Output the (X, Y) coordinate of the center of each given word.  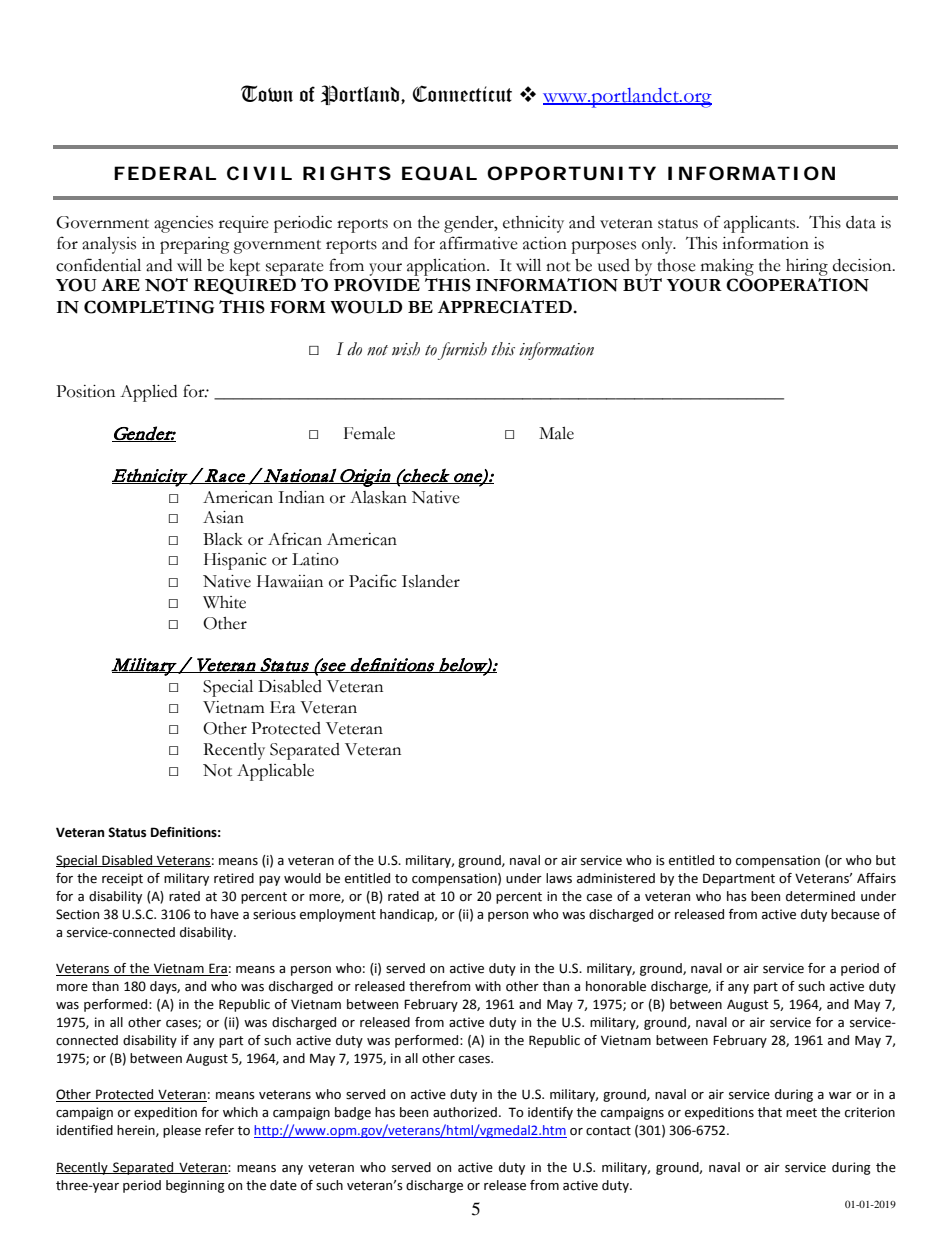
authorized (465, 1112)
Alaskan (378, 497)
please (182, 1131)
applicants (761, 224)
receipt (122, 879)
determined (820, 896)
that (770, 1112)
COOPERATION (797, 285)
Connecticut (462, 93)
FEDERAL (165, 173)
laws (559, 878)
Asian (223, 517)
